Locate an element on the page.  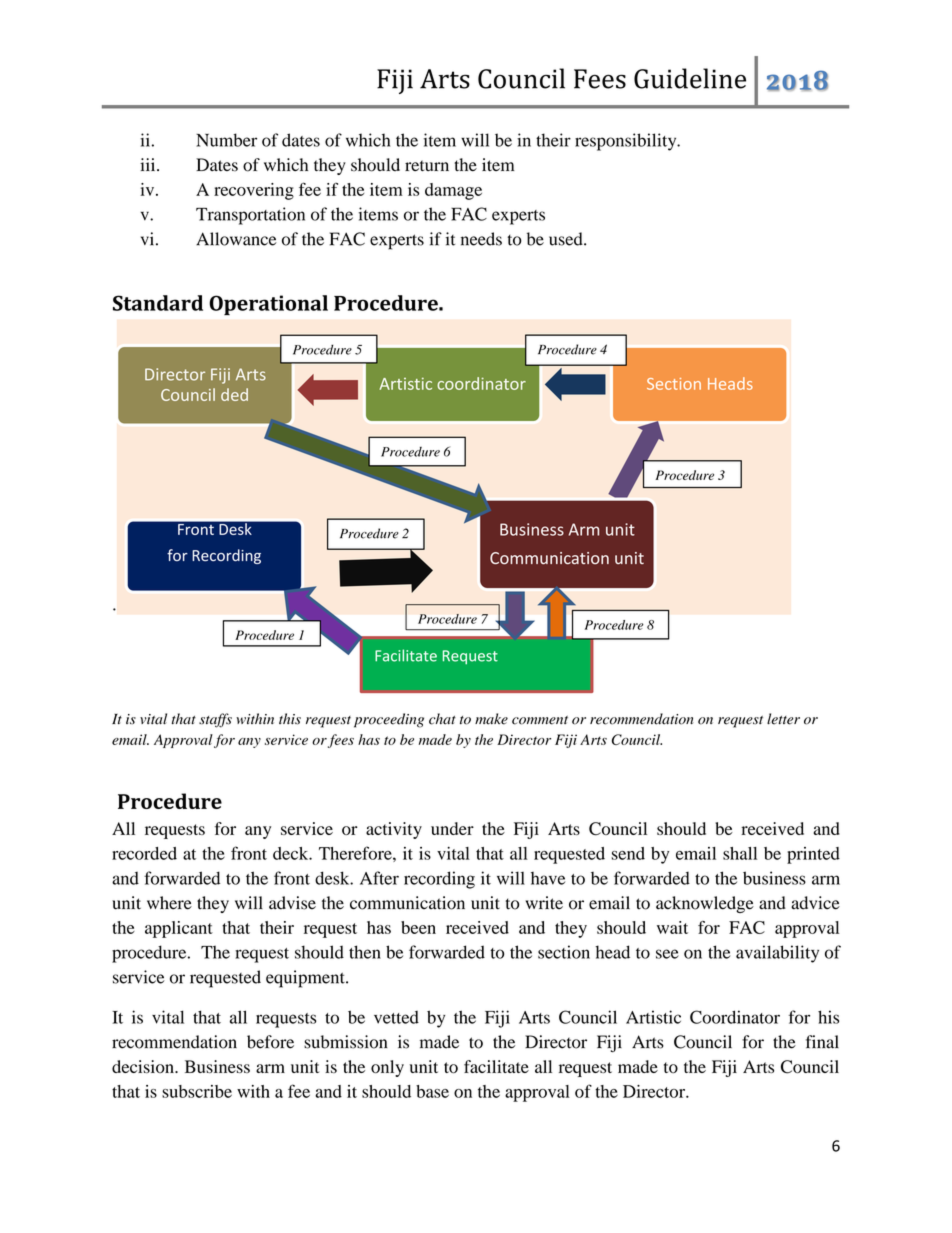
needs is located at coordinates (481, 239).
